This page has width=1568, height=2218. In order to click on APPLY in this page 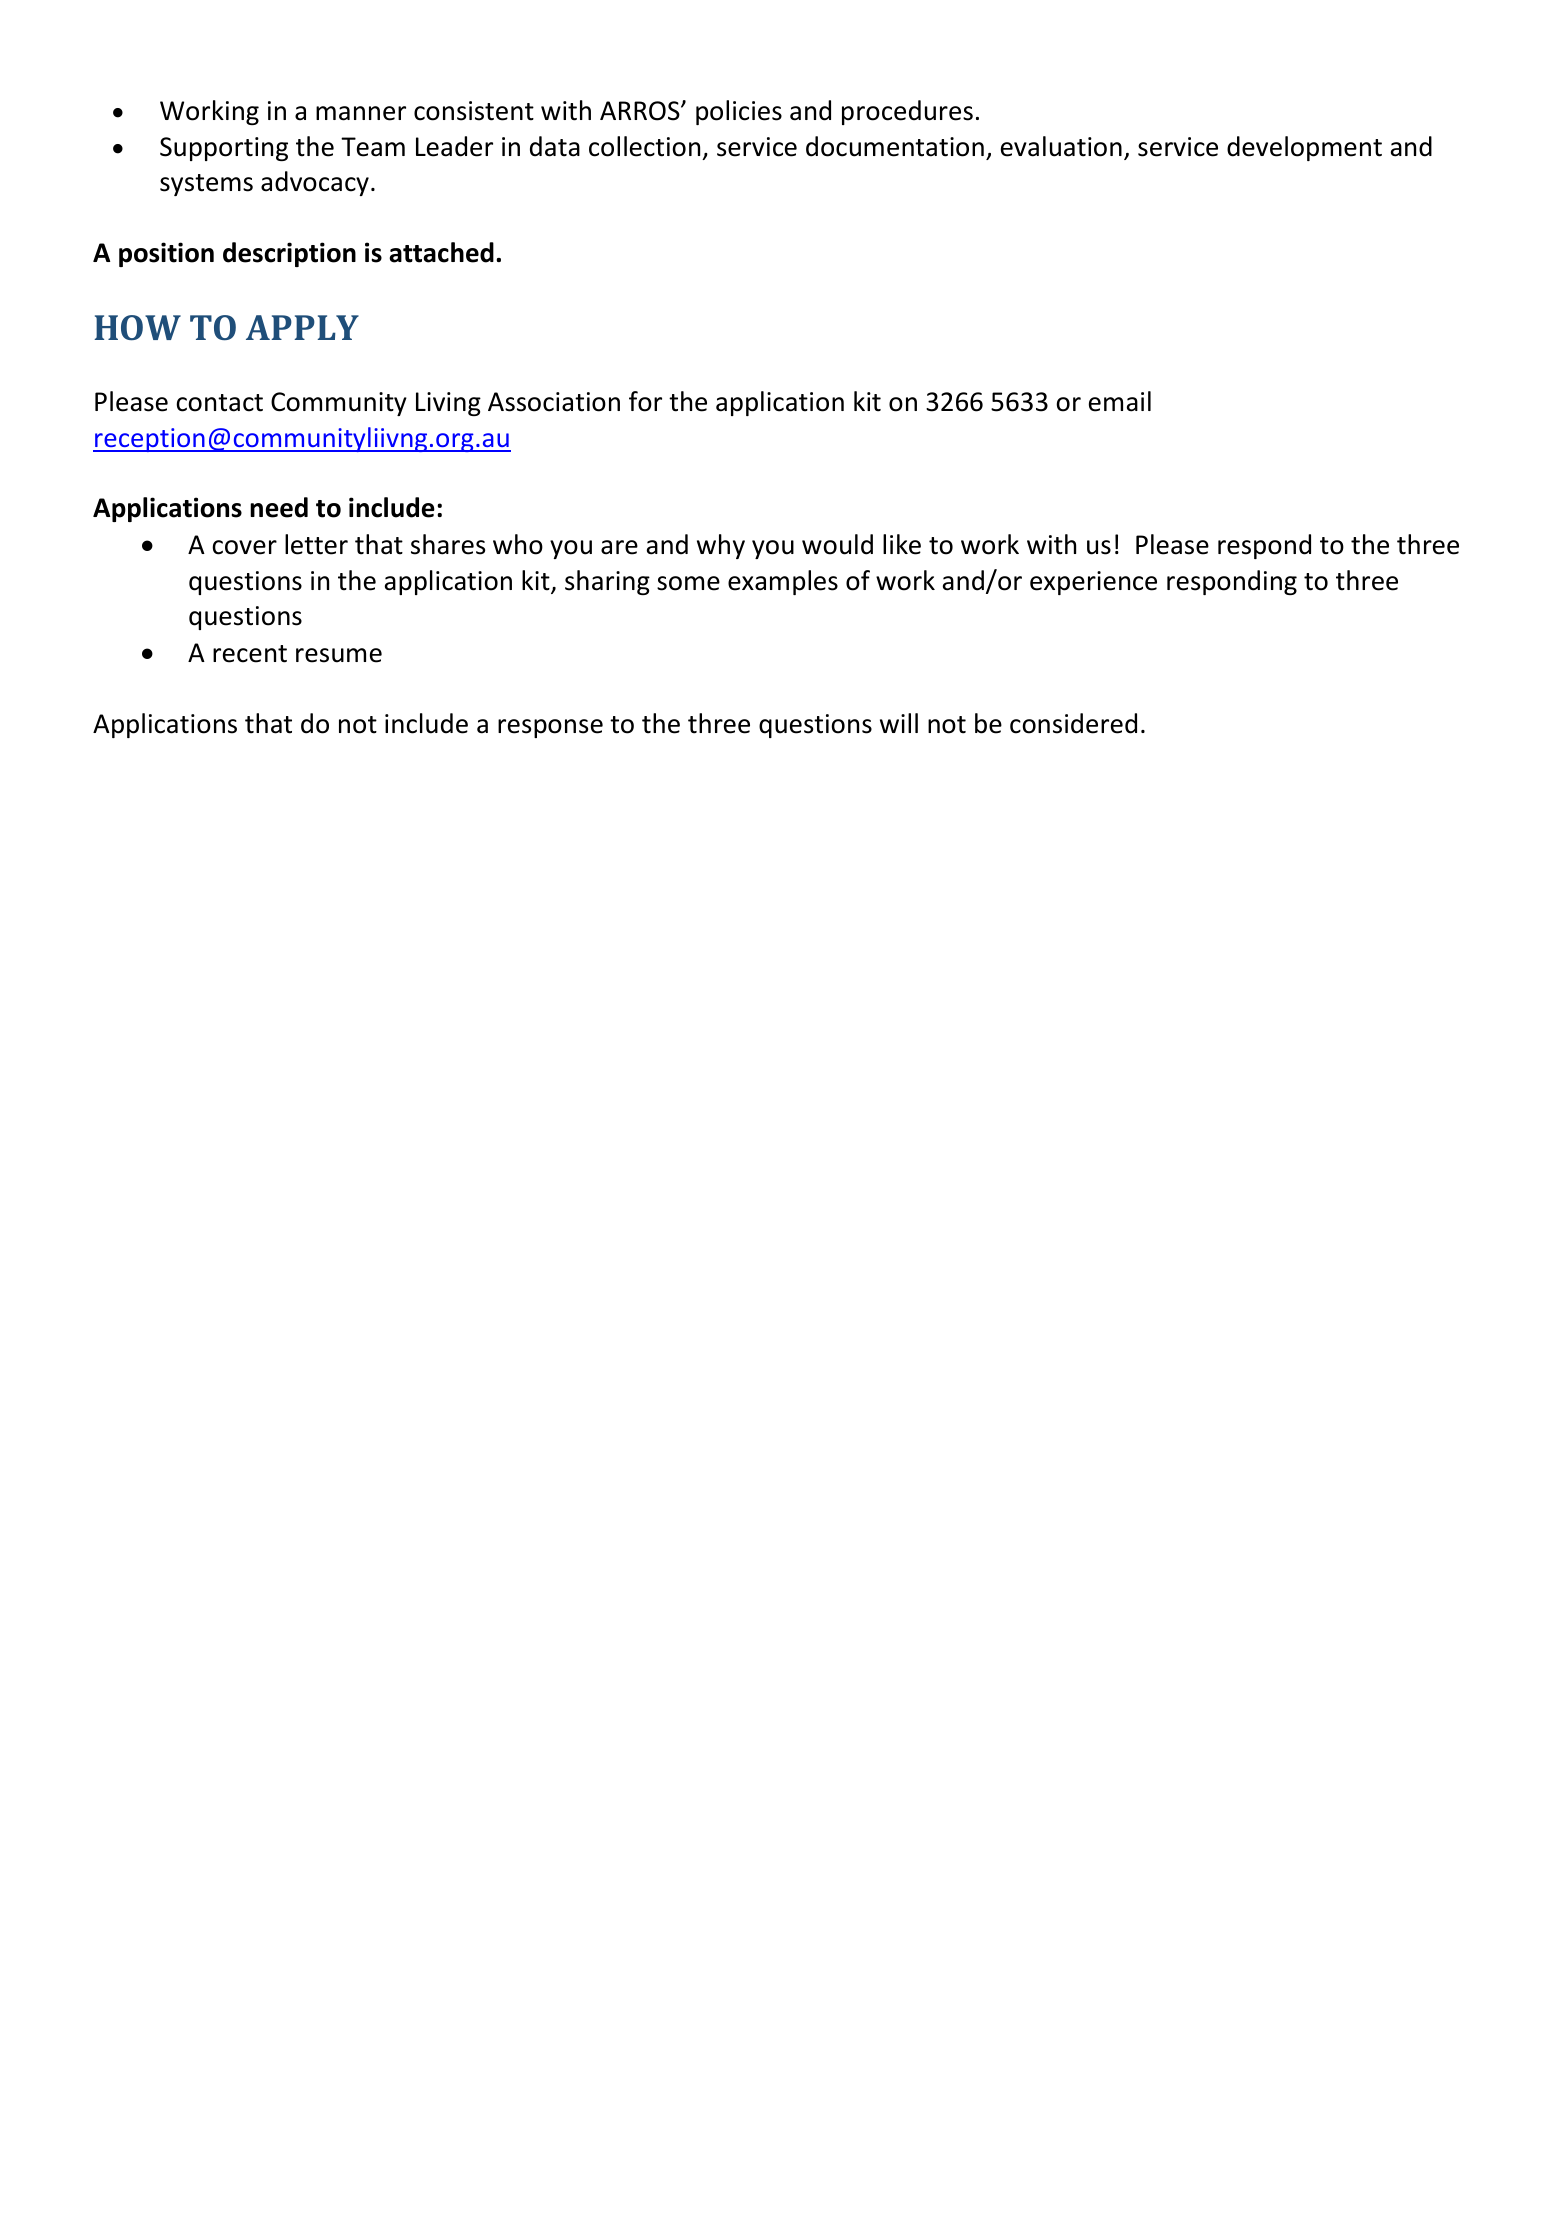, I will do `click(302, 327)`.
